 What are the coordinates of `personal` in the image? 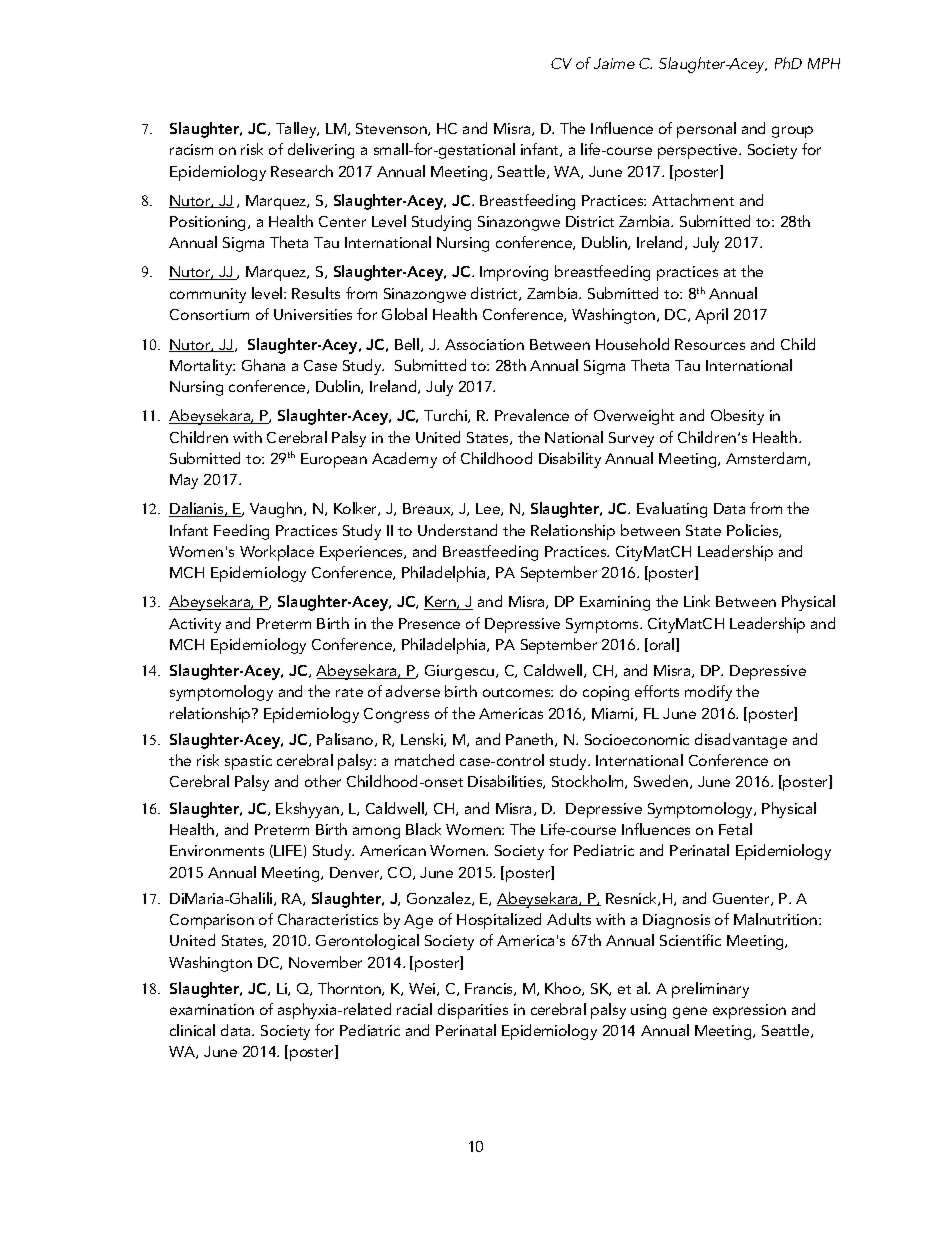 It's located at (706, 130).
